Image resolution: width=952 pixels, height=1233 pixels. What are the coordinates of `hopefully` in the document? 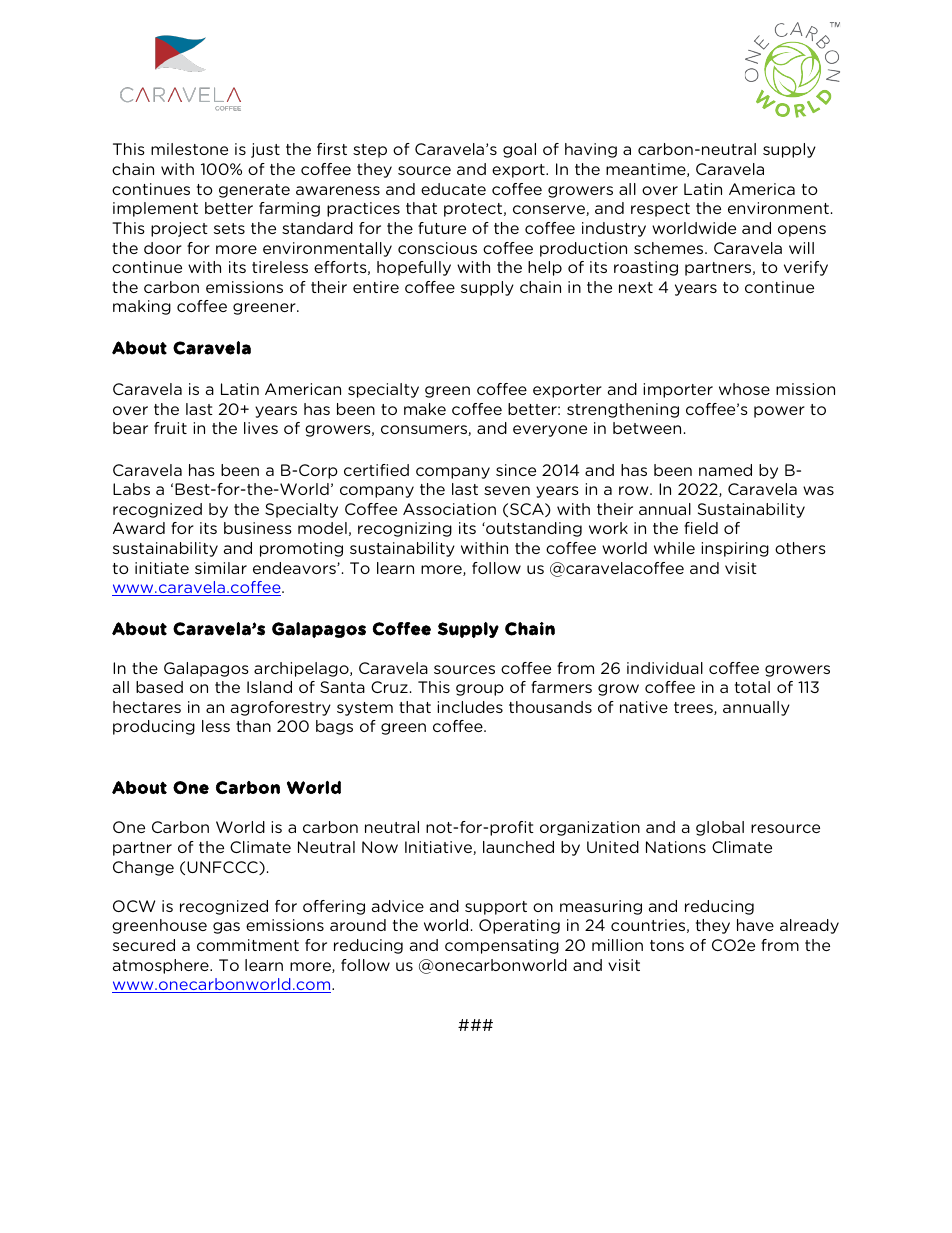 It's located at (414, 268).
